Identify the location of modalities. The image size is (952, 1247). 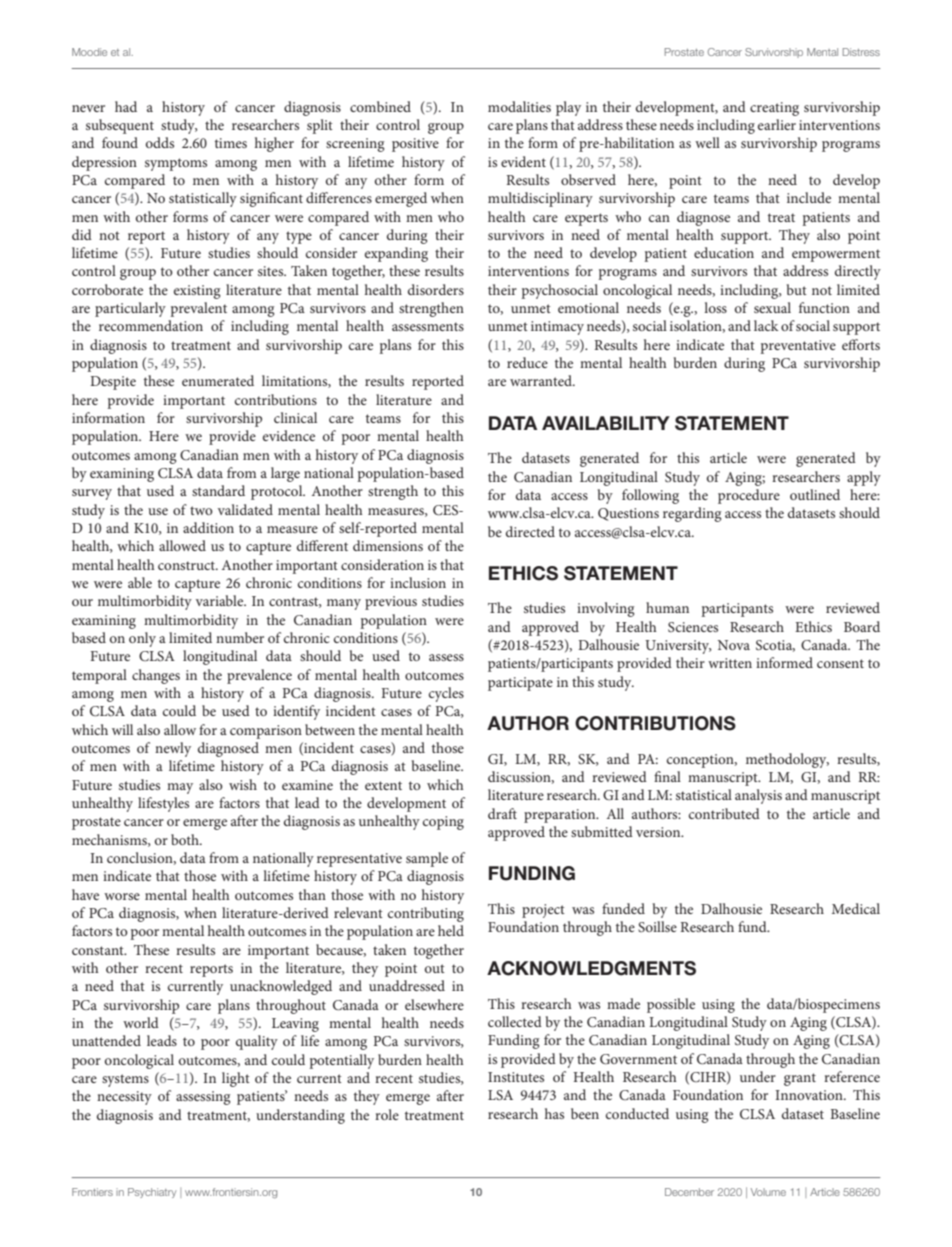
(519, 106).
